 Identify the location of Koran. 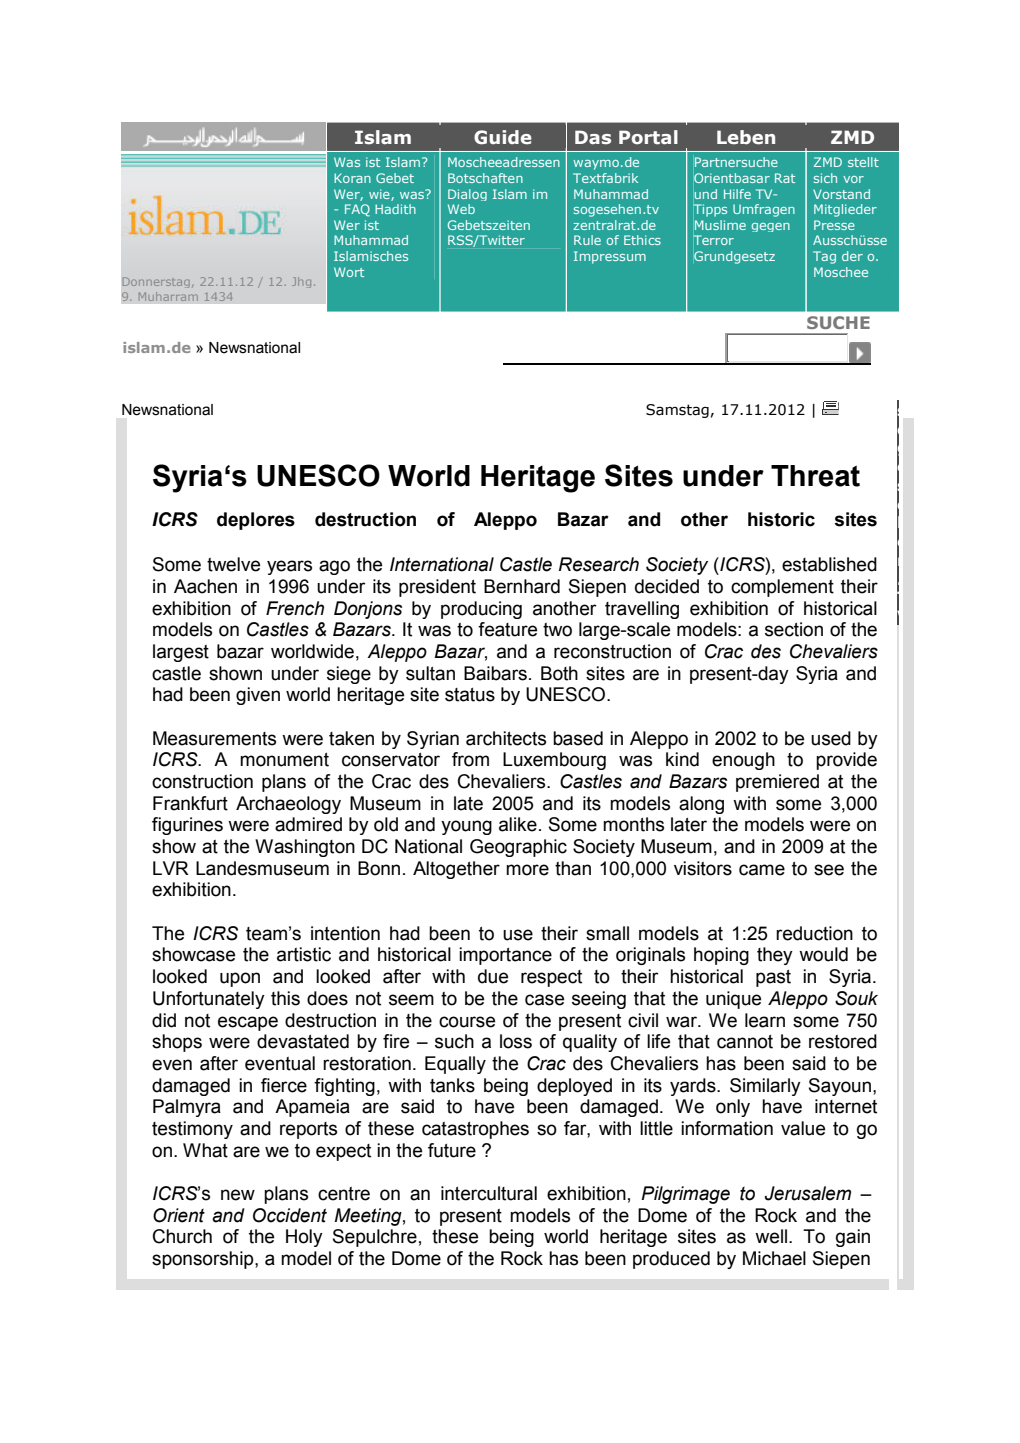
(352, 178).
